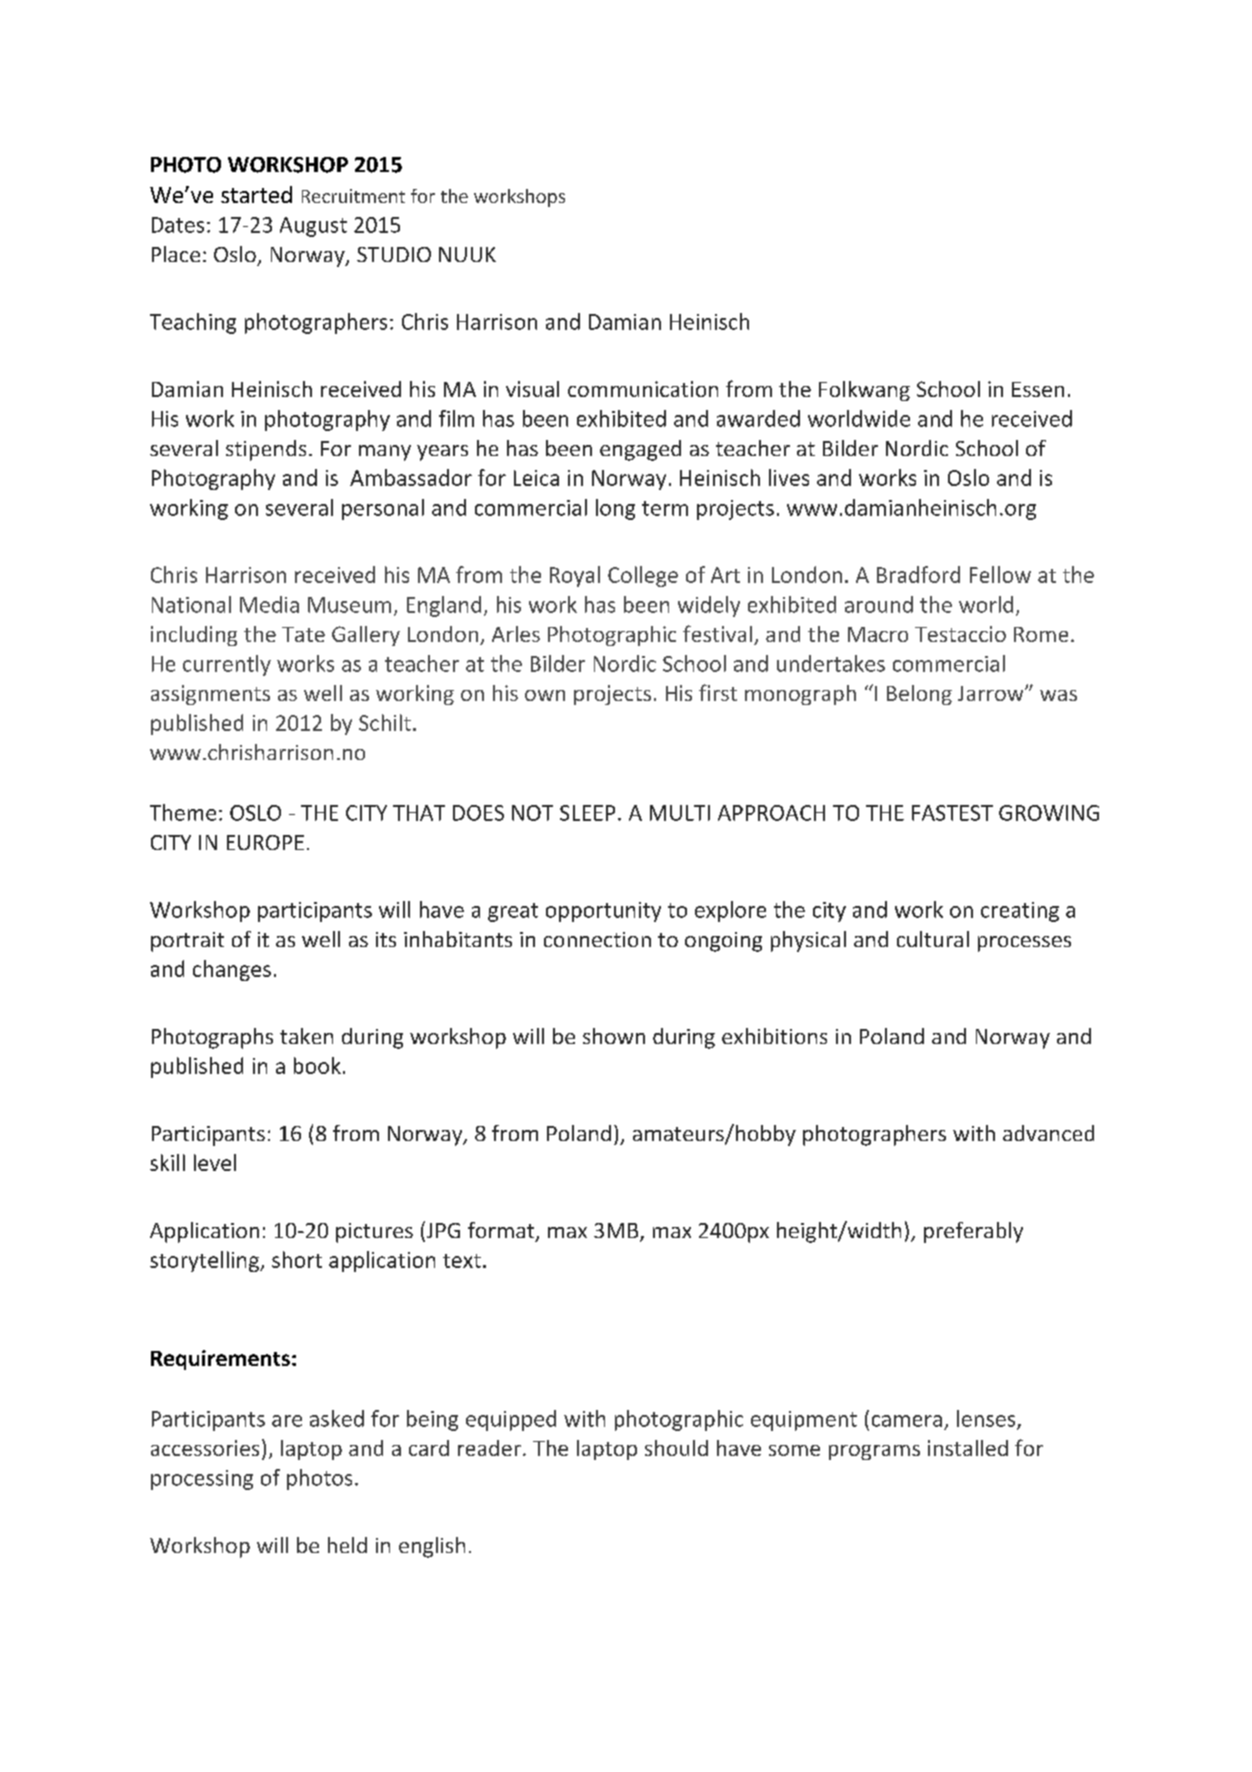 This document has height=1772, width=1252. I want to click on processing, so click(202, 1480).
